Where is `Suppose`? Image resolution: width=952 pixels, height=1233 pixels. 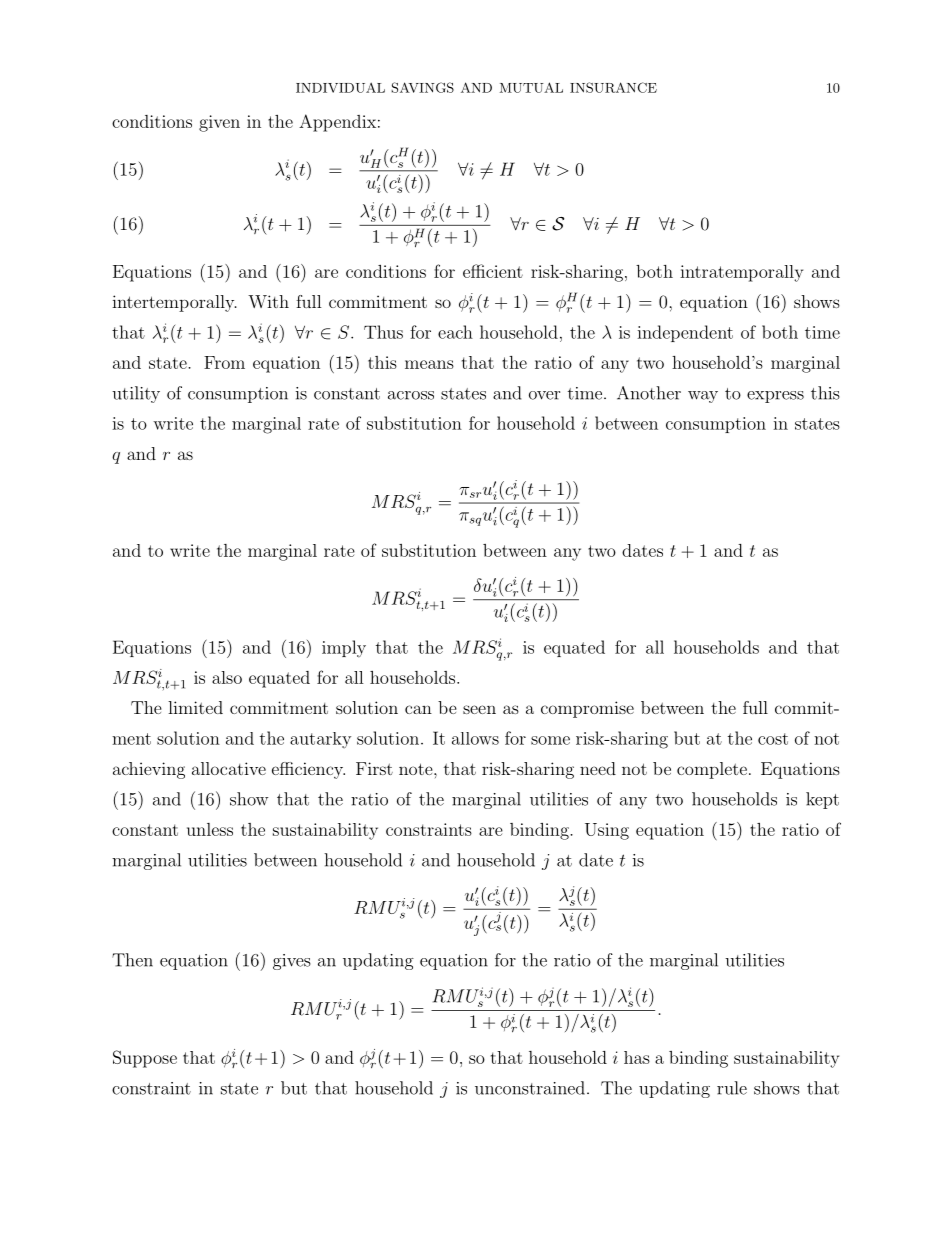
Suppose is located at coordinates (145, 1059).
